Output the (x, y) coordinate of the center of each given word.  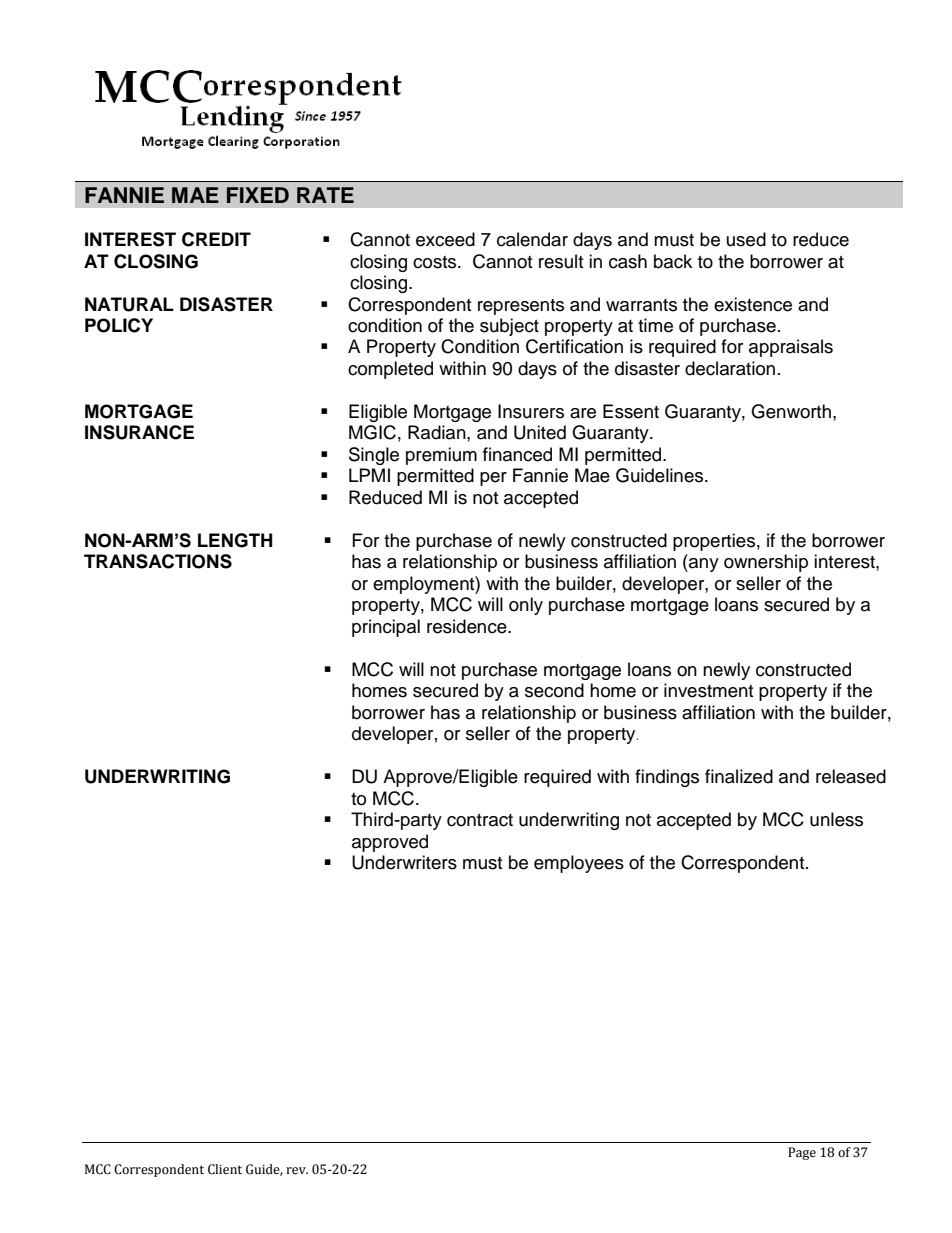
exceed (445, 239)
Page (802, 1153)
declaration (730, 368)
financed (517, 454)
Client (225, 1169)
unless (836, 819)
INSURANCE (139, 432)
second (554, 690)
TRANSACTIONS (158, 561)
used (746, 239)
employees (579, 864)
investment (708, 690)
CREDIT (216, 239)
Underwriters (404, 862)
